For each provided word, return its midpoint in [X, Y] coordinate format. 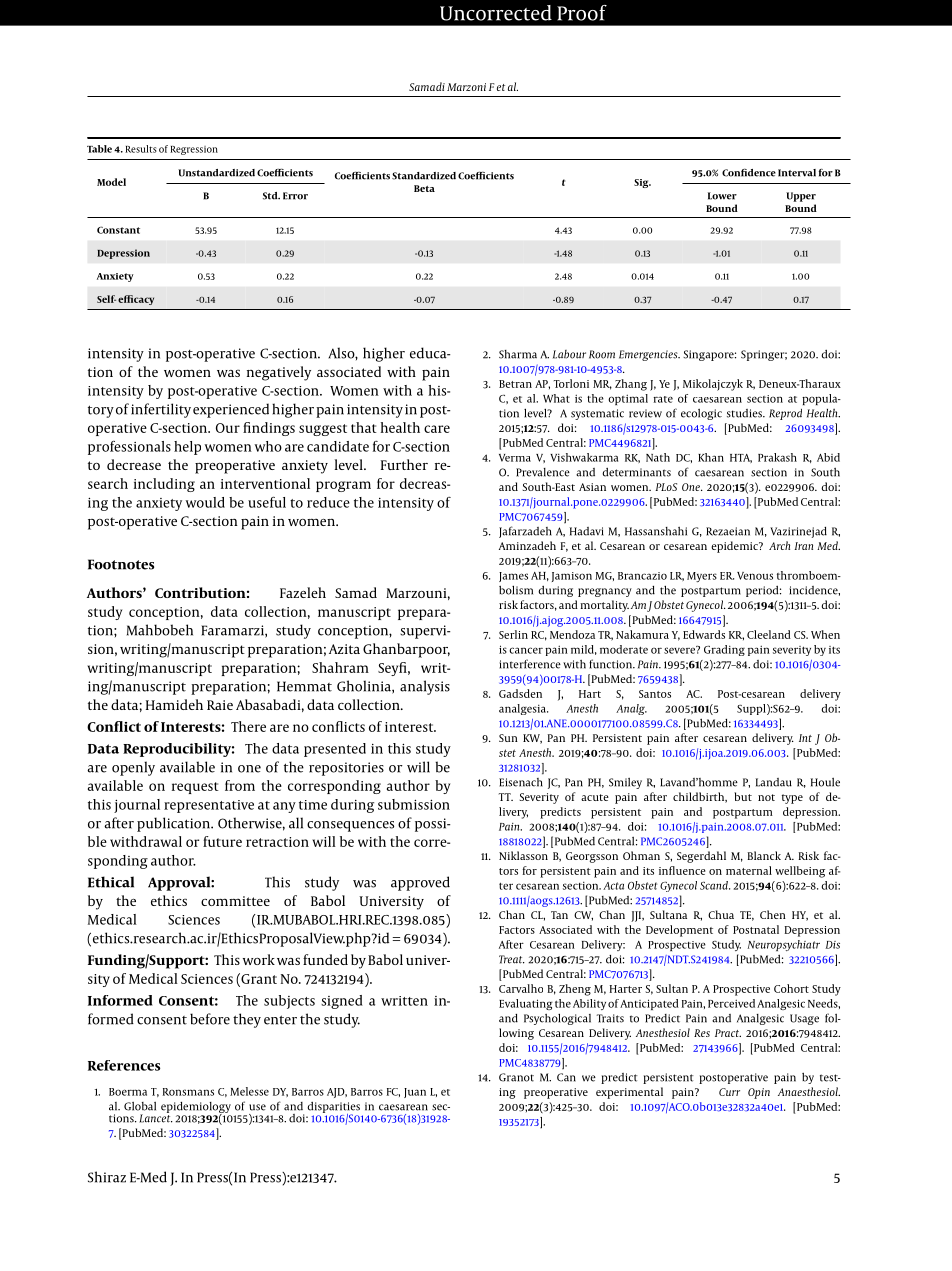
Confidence [749, 173]
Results [141, 149]
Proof [582, 13]
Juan [415, 1093]
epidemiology [196, 1108]
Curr [729, 1092]
